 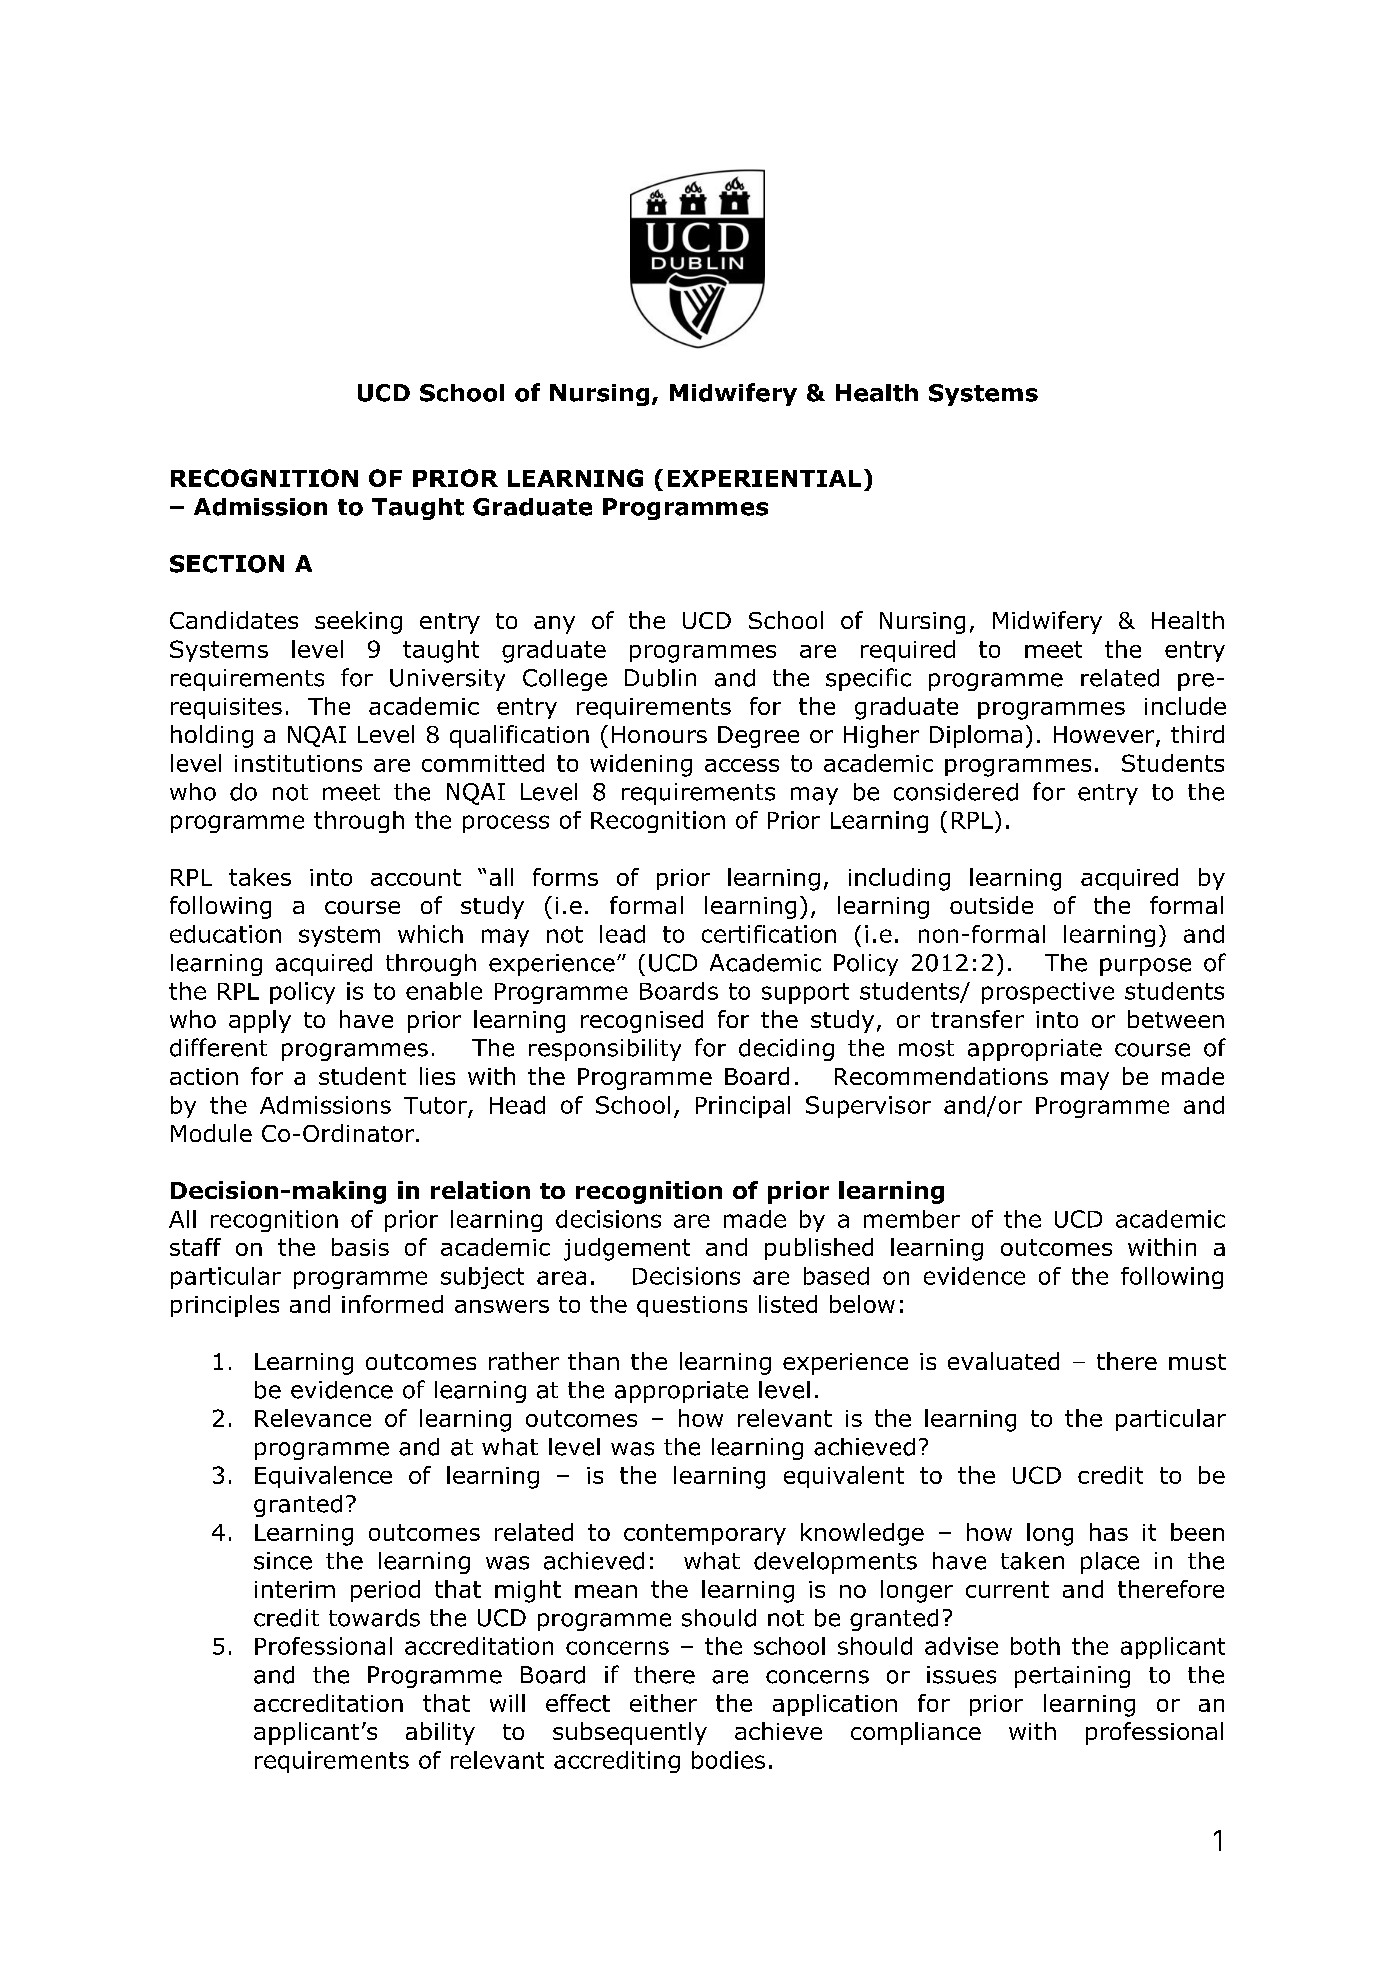 What do you see at coordinates (1109, 1532) in the document?
I see `has` at bounding box center [1109, 1532].
